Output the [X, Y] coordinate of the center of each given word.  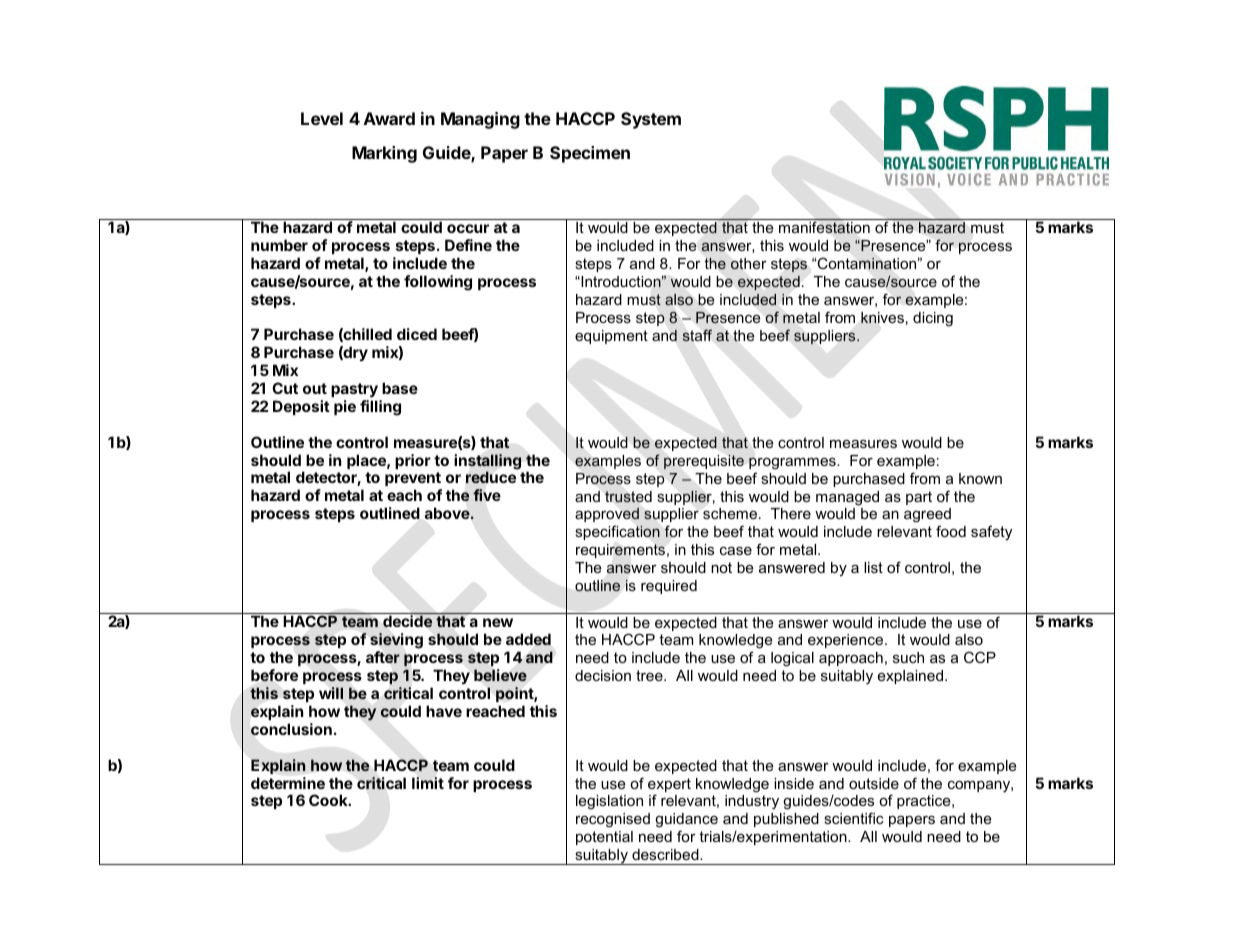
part [919, 498]
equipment [611, 337]
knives [882, 317]
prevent [413, 481]
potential [604, 838]
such [908, 657]
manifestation [824, 227]
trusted [628, 497]
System [651, 120]
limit [428, 783]
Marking [384, 154]
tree [650, 675]
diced [417, 334]
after [383, 657]
